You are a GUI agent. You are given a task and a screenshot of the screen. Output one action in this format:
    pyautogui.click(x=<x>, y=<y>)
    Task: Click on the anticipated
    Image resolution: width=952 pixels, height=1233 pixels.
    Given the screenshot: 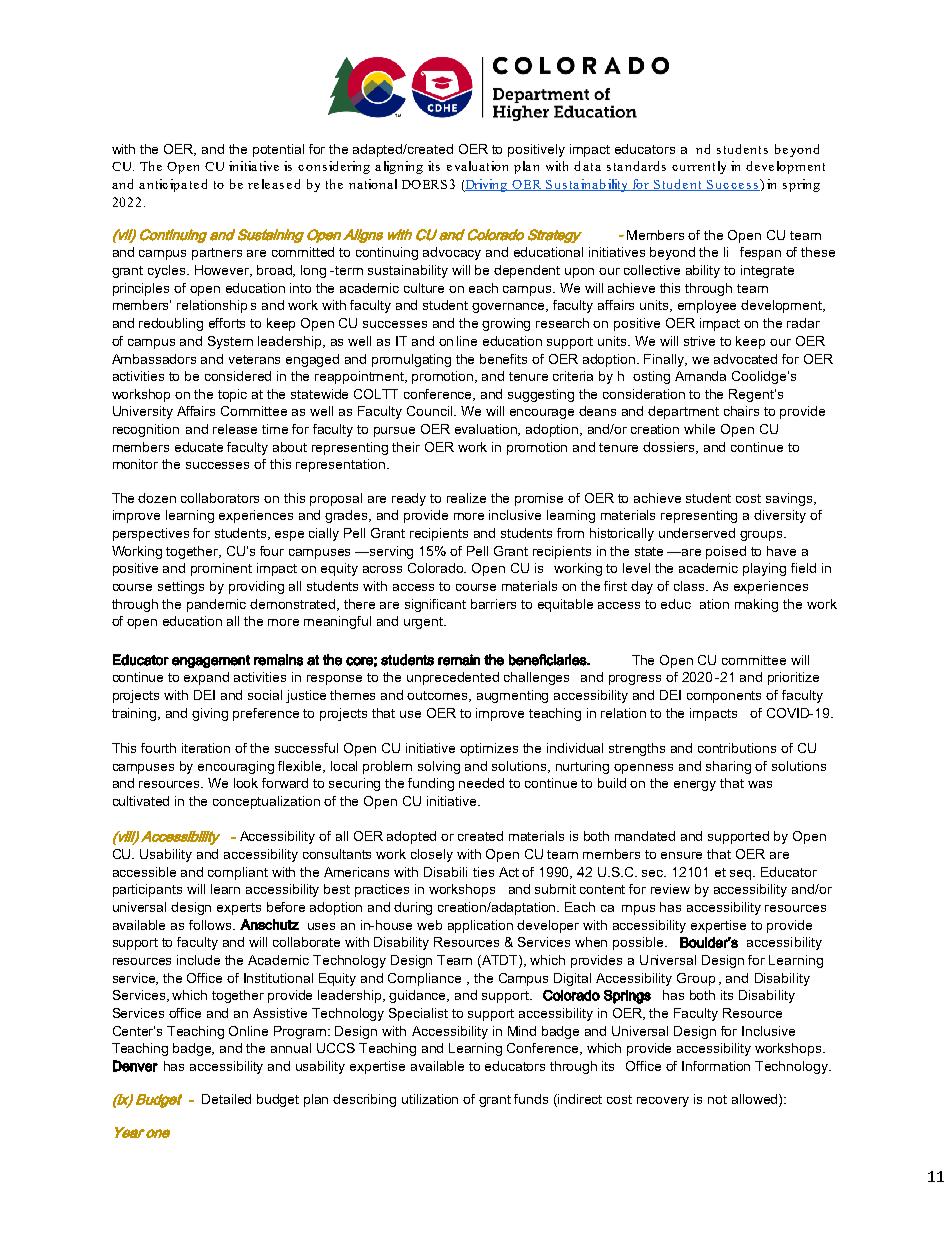 What is the action you would take?
    pyautogui.click(x=173, y=185)
